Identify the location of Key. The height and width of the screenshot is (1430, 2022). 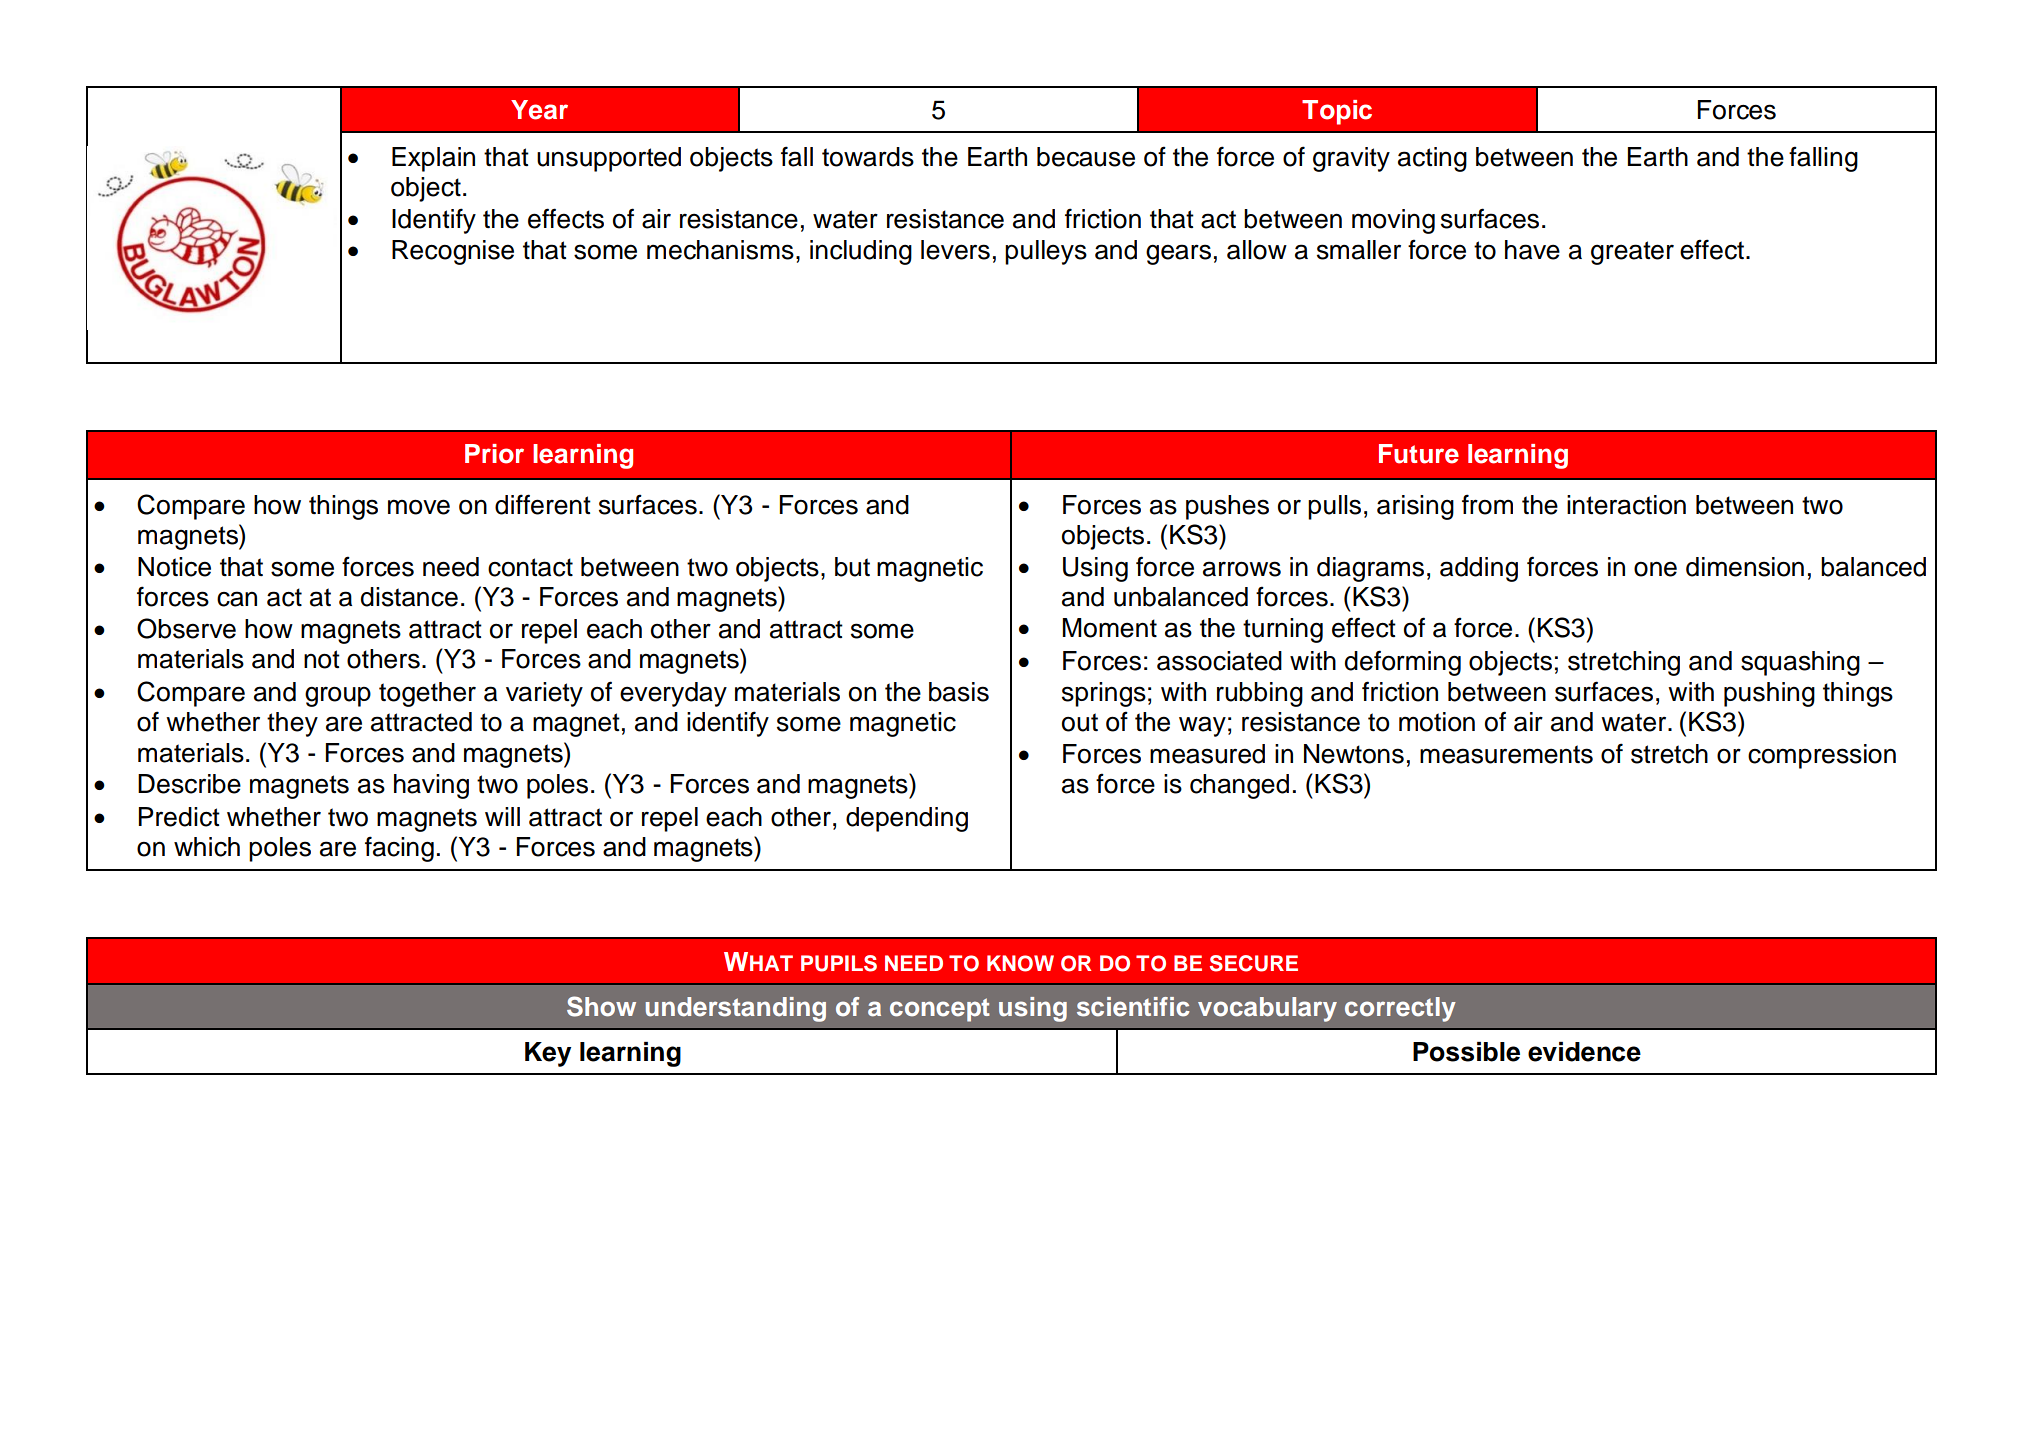
(548, 1054).
